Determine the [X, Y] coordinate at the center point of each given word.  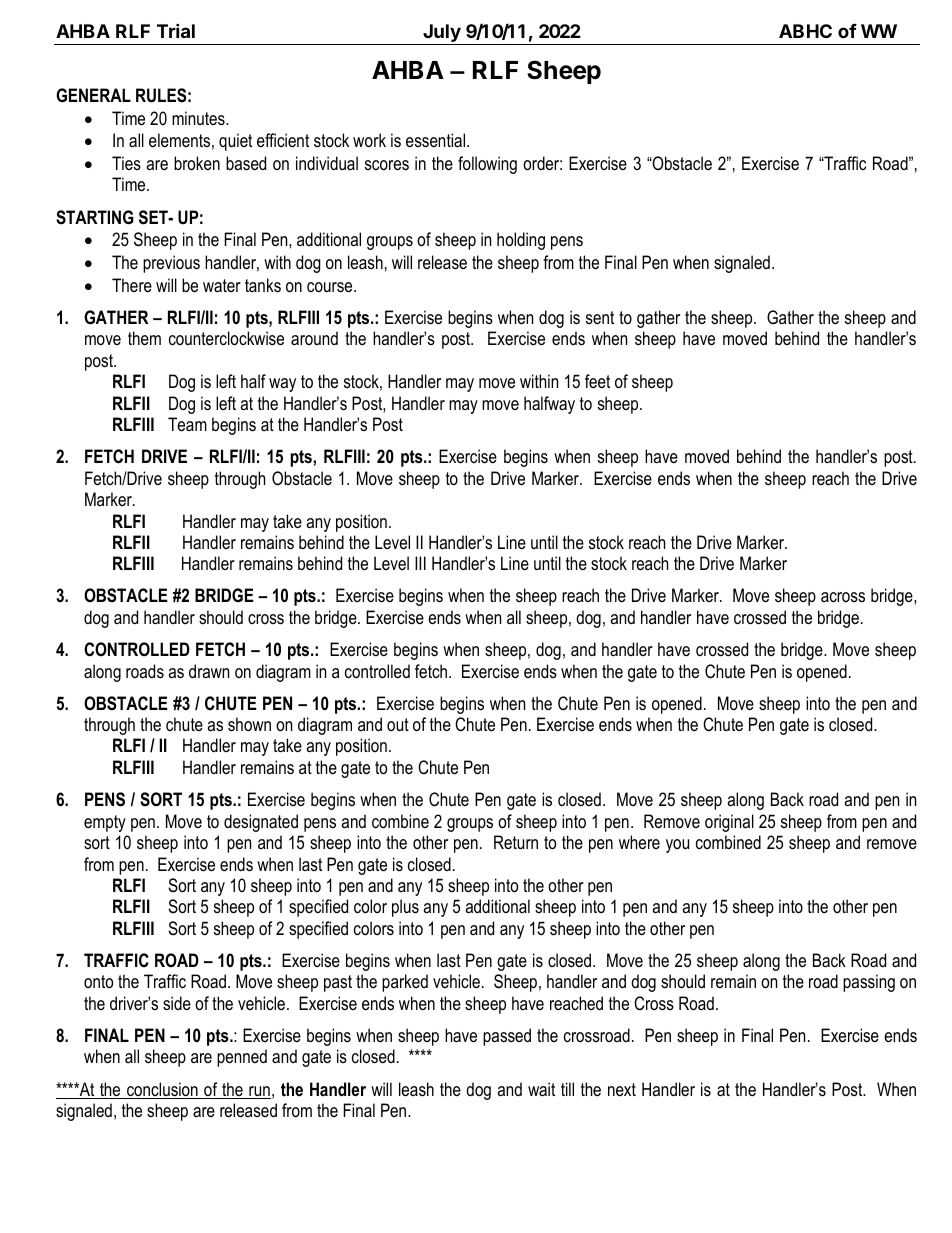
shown [249, 724]
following [487, 165]
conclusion [162, 1090]
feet [597, 381]
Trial [176, 30]
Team [187, 424]
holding [521, 241]
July [442, 34]
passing [869, 983]
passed [507, 1037]
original [729, 823]
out [398, 724]
